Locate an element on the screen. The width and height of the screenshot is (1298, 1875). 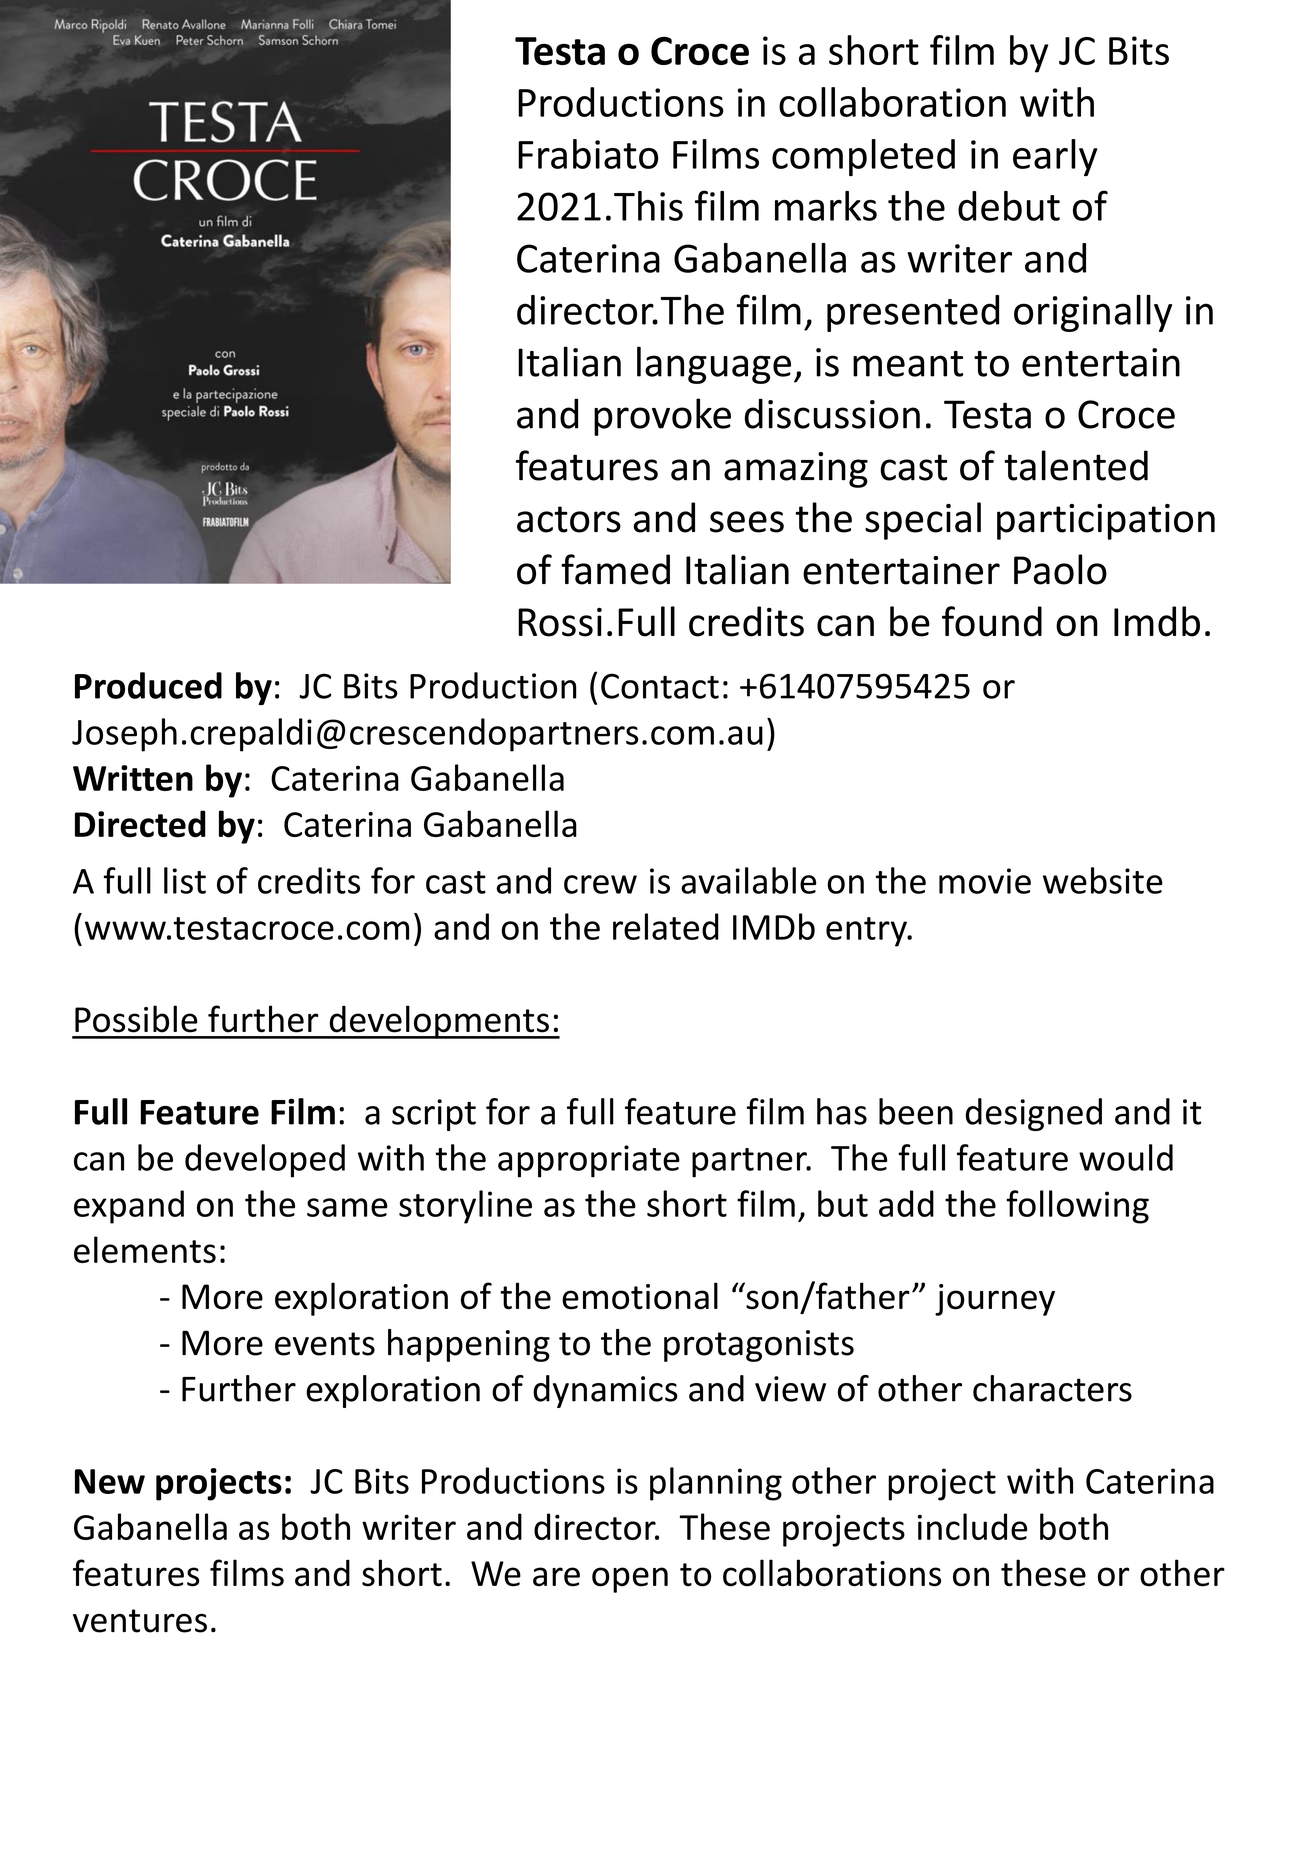
list is located at coordinates (185, 880).
